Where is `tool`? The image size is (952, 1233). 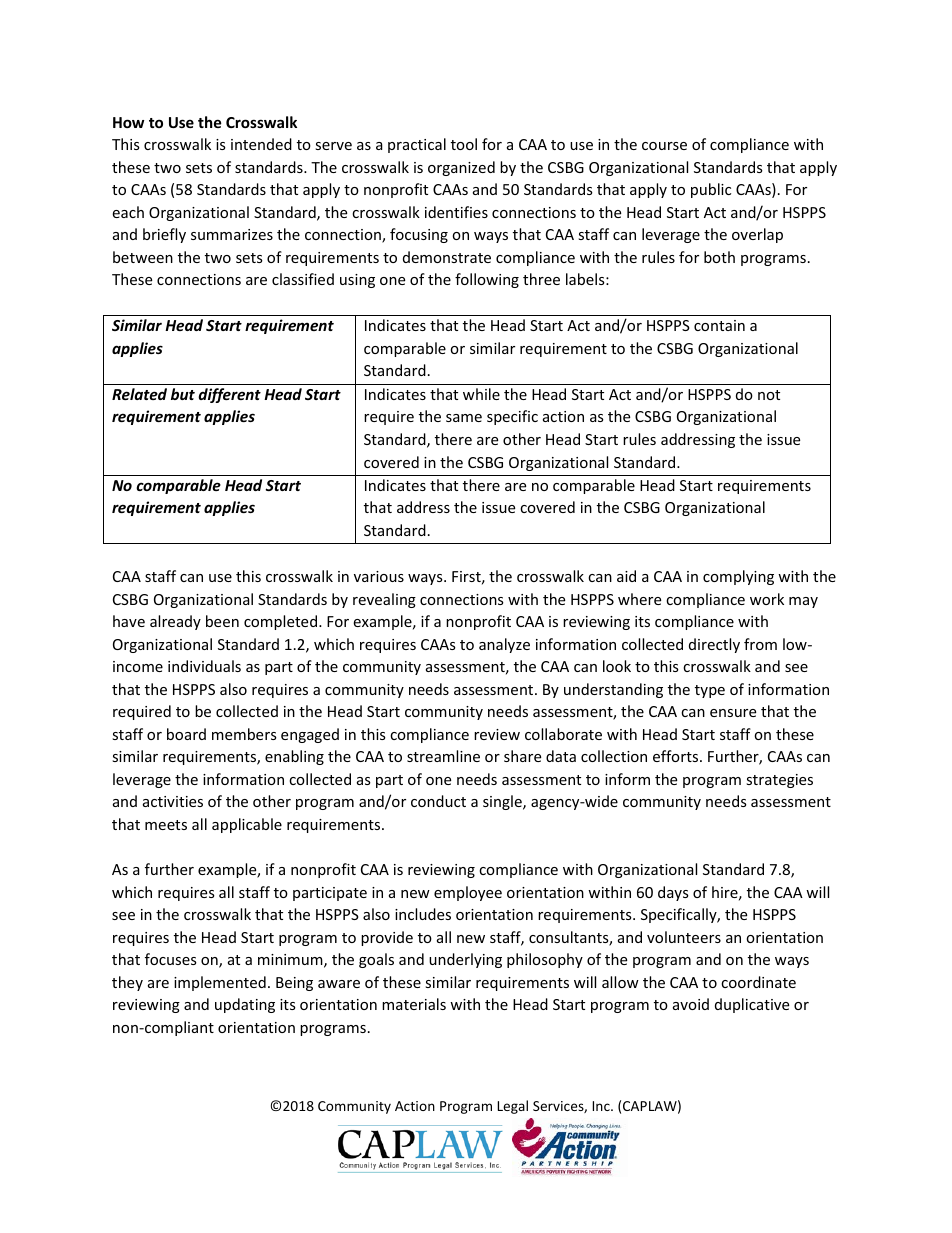
tool is located at coordinates (464, 144).
